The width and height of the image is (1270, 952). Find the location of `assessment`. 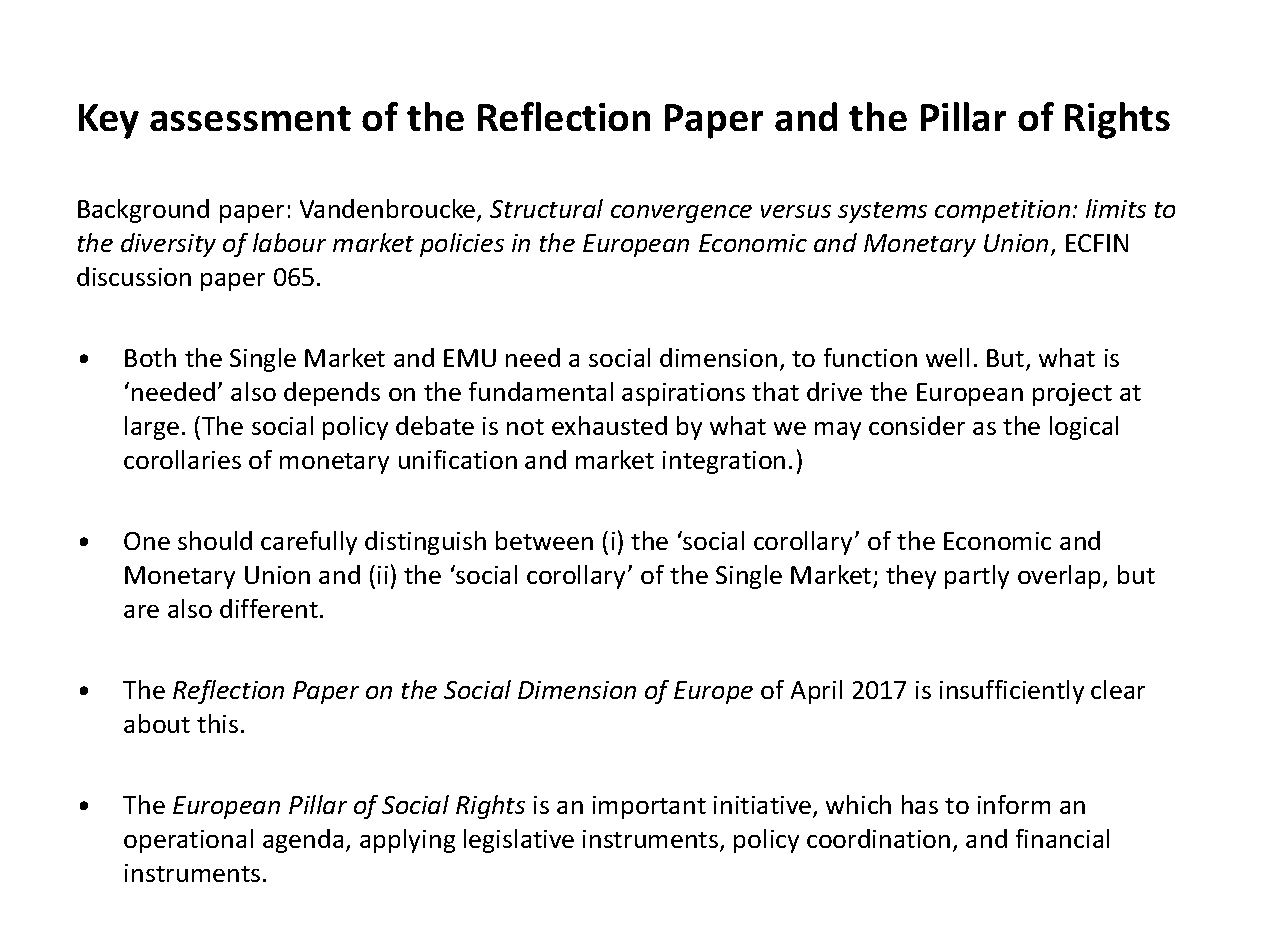

assessment is located at coordinates (250, 118).
